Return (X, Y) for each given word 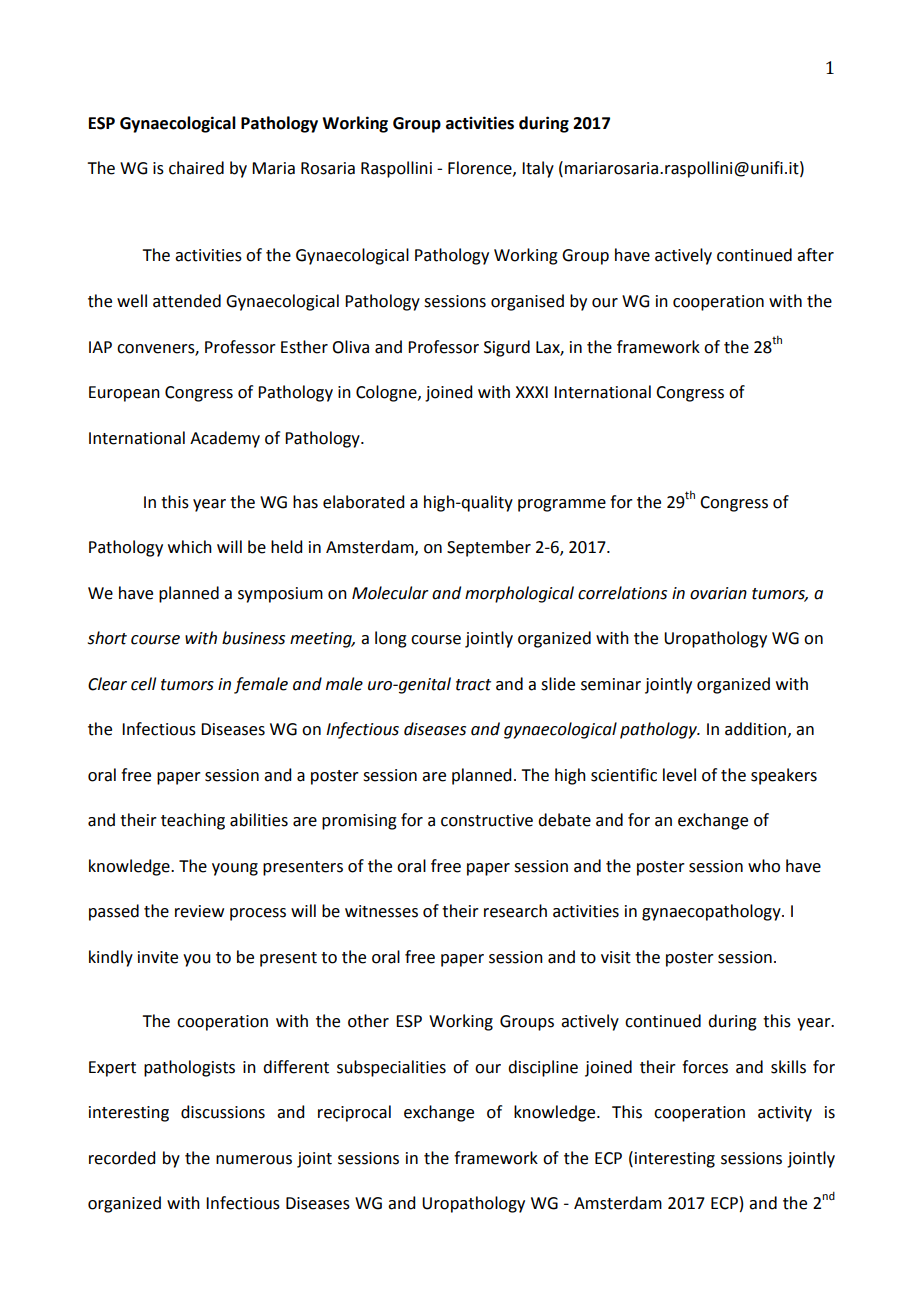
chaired (196, 168)
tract (473, 685)
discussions (223, 1112)
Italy (538, 169)
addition (755, 729)
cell (143, 684)
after (815, 255)
